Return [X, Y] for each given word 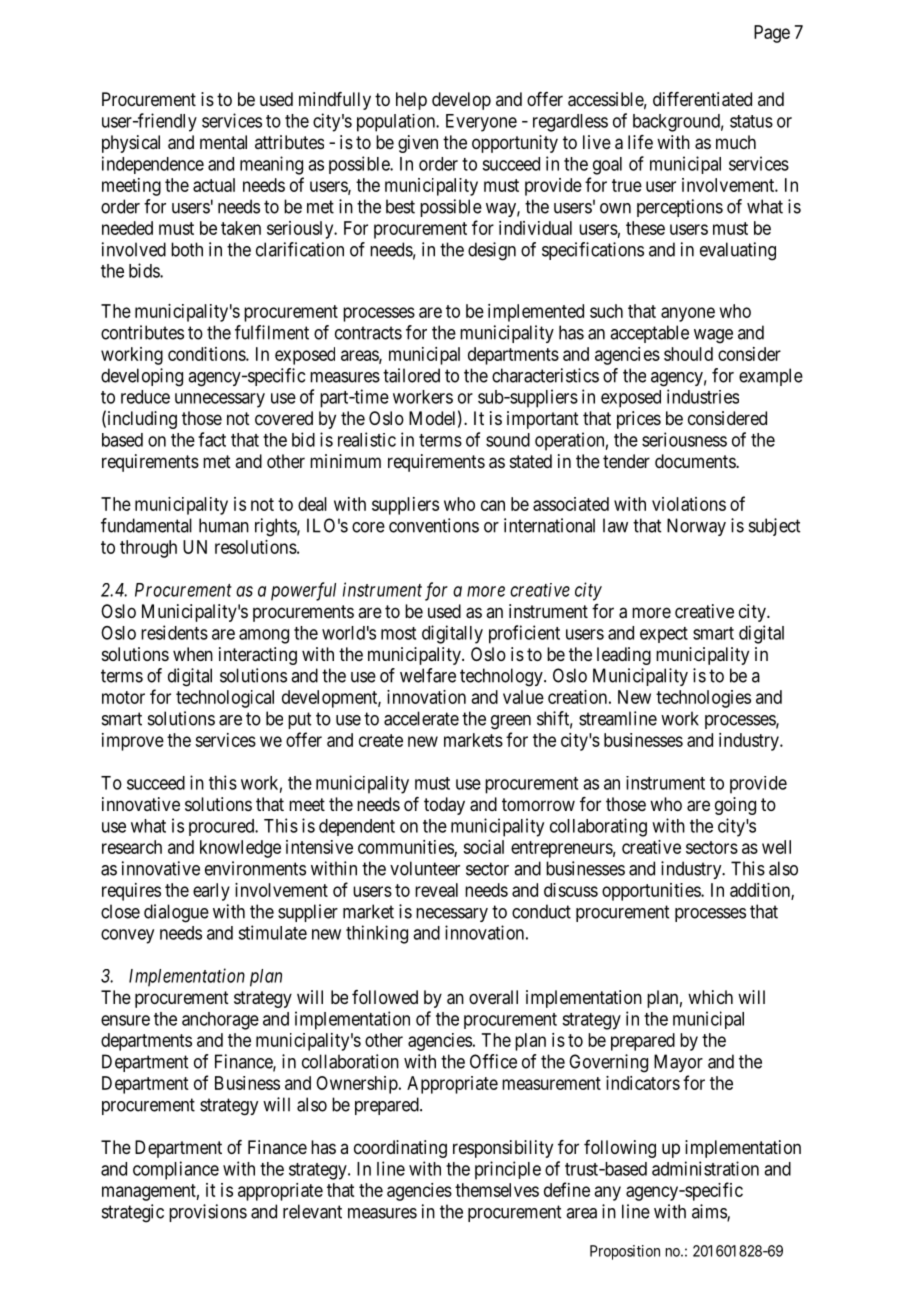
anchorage [220, 1021]
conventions [434, 525]
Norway [696, 527]
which [710, 997]
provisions [208, 1213]
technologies [703, 699]
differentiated [702, 99]
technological [225, 699]
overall [493, 997]
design [492, 251]
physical [131, 144]
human [224, 525]
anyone [688, 314]
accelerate [421, 718]
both [187, 249]
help [411, 101]
